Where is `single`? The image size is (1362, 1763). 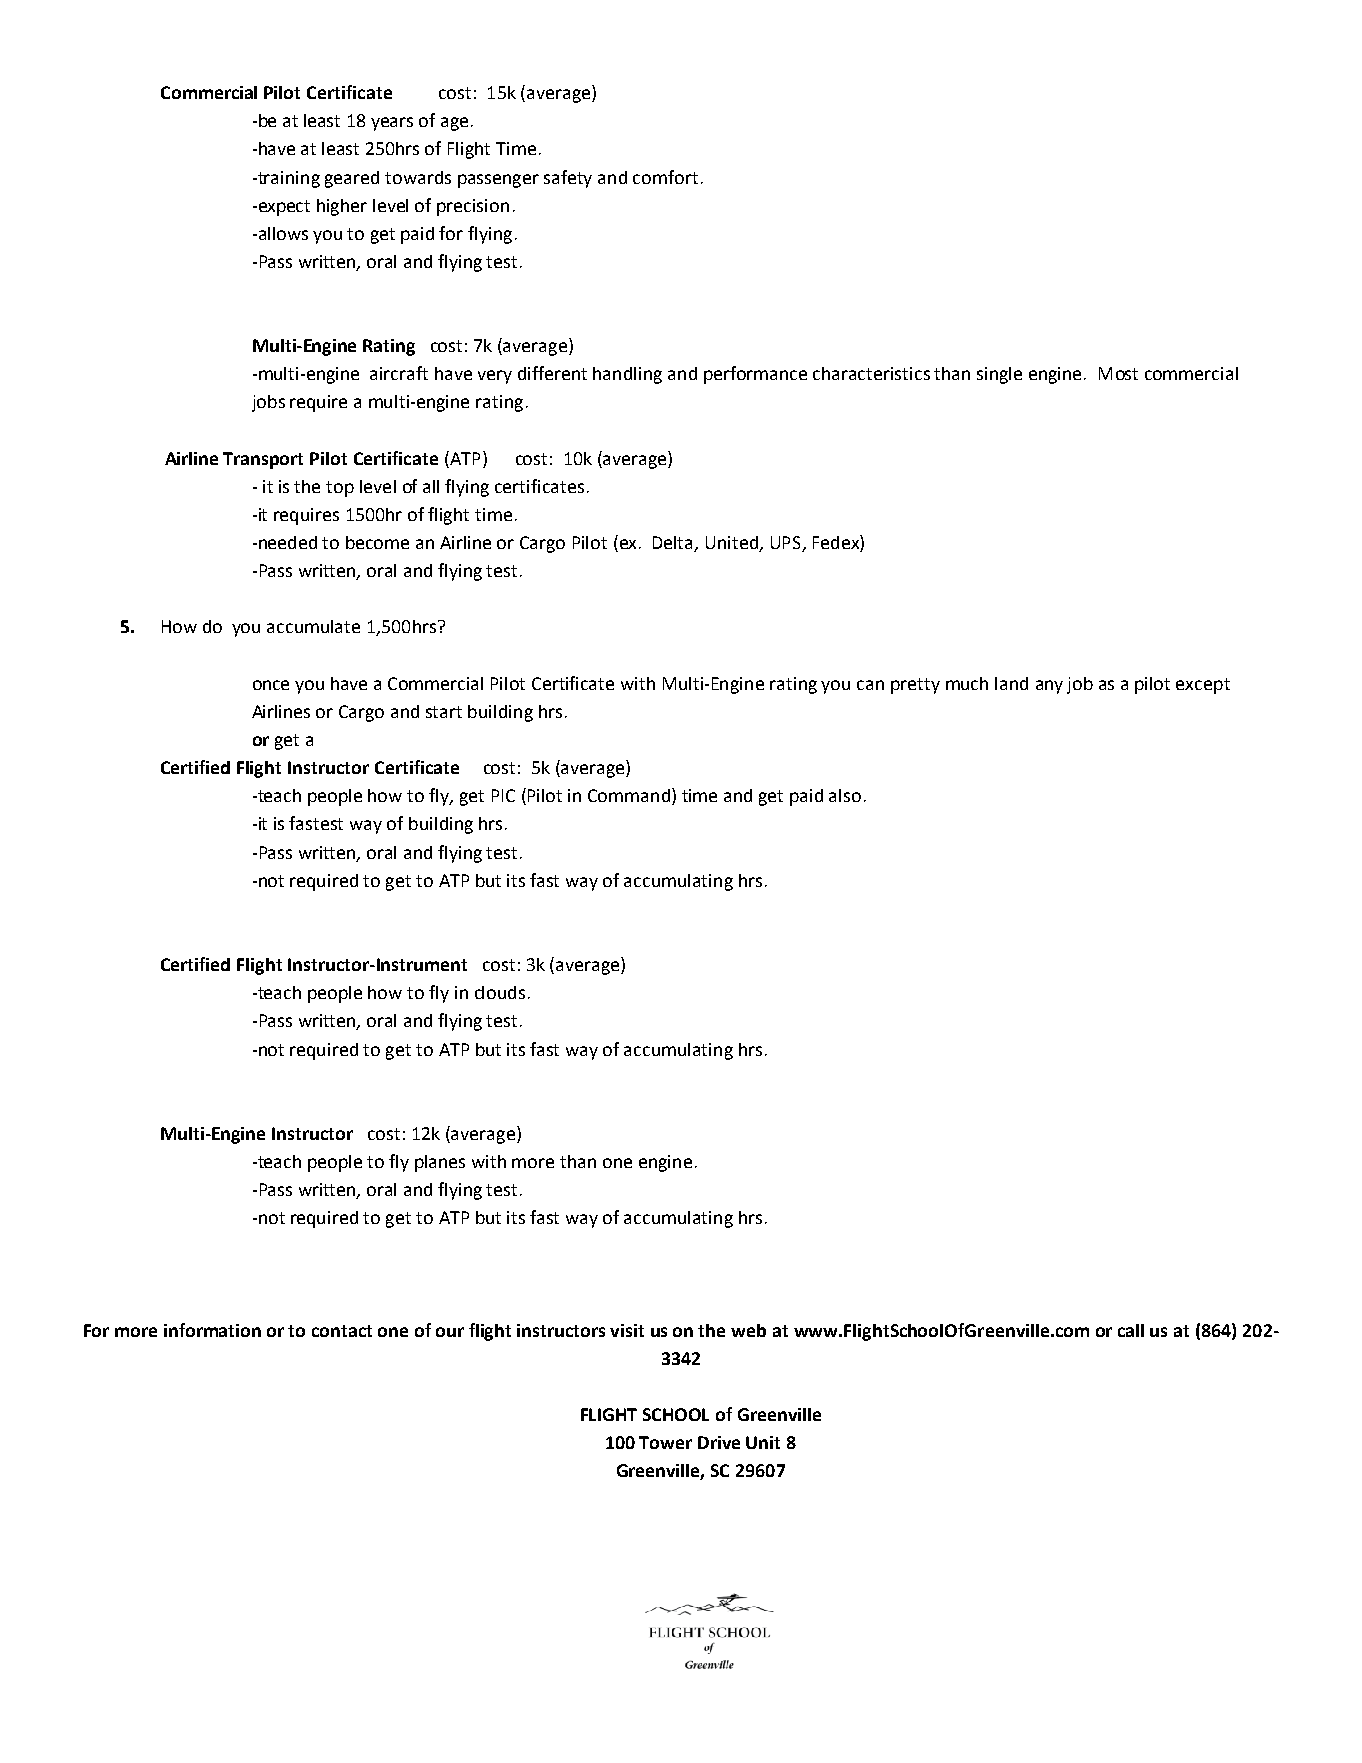 single is located at coordinates (999, 375).
